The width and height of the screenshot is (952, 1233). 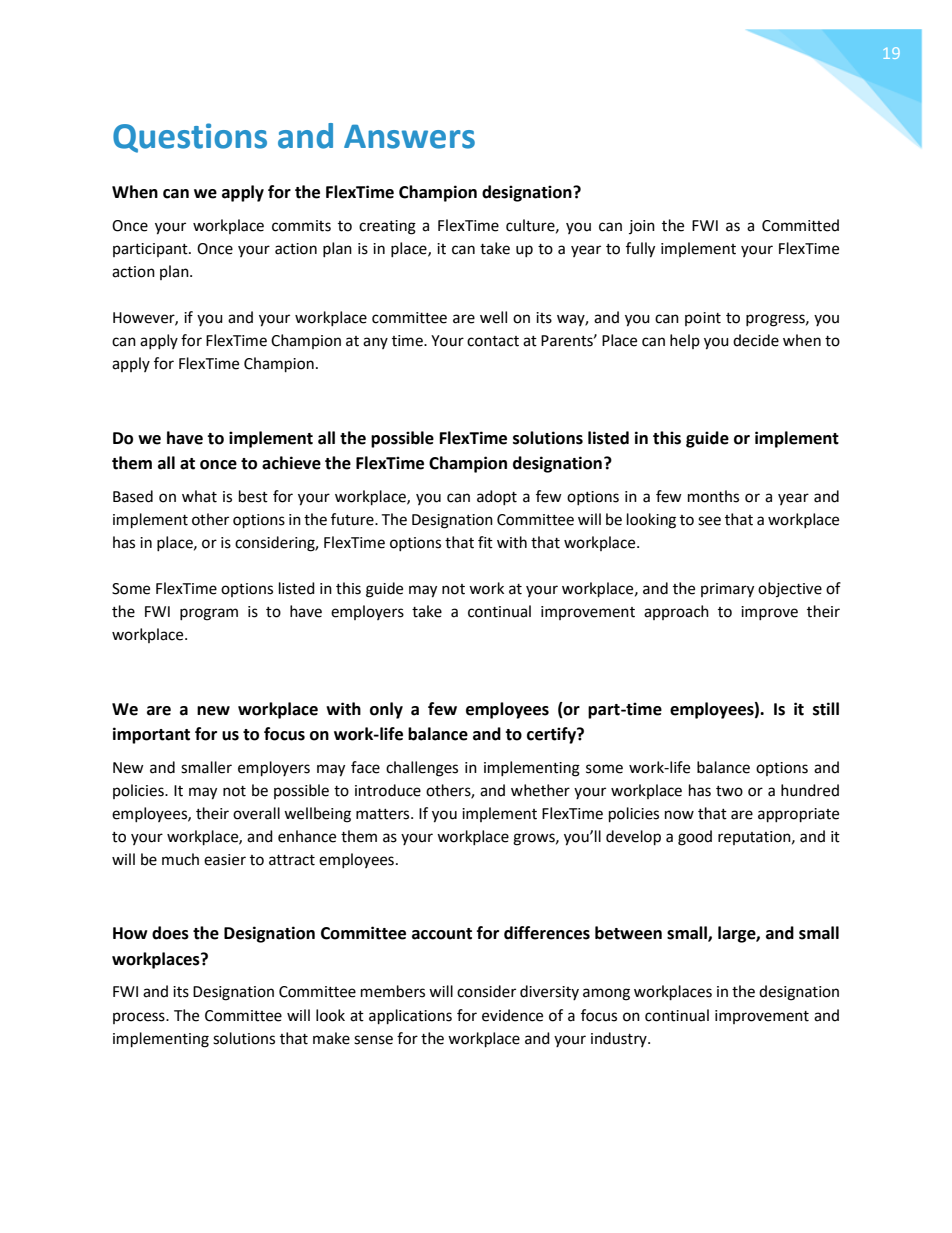 What do you see at coordinates (151, 735) in the screenshot?
I see `important` at bounding box center [151, 735].
